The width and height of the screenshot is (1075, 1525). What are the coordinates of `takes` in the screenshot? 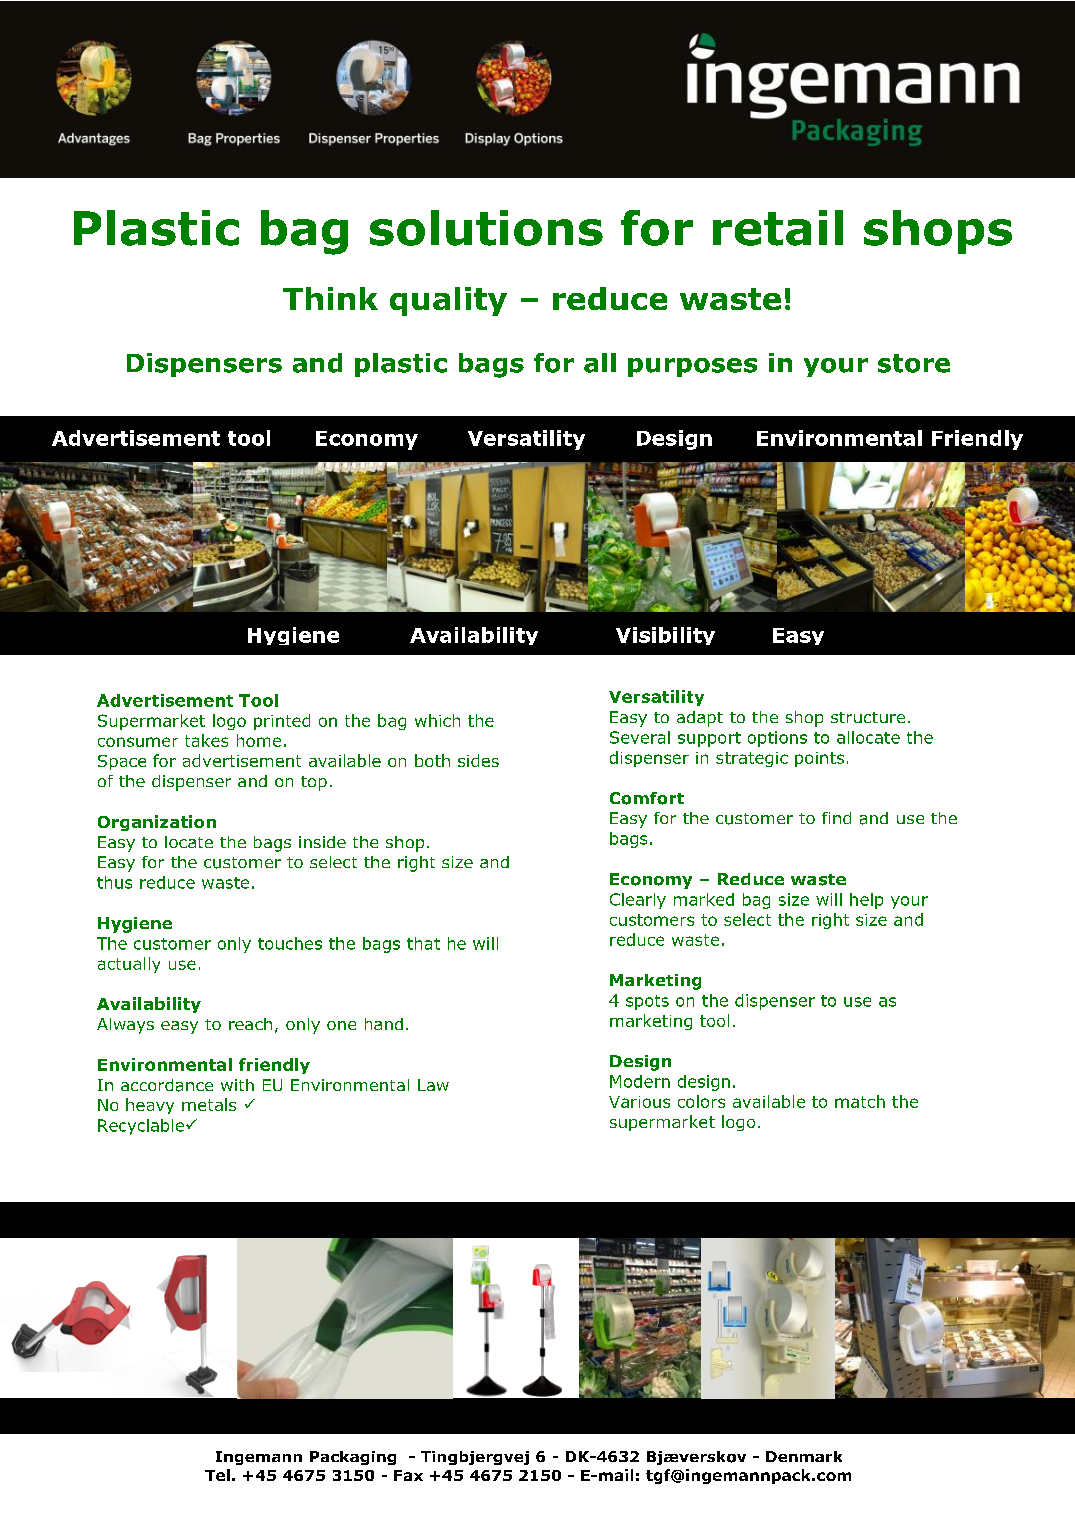 It's located at (206, 740).
